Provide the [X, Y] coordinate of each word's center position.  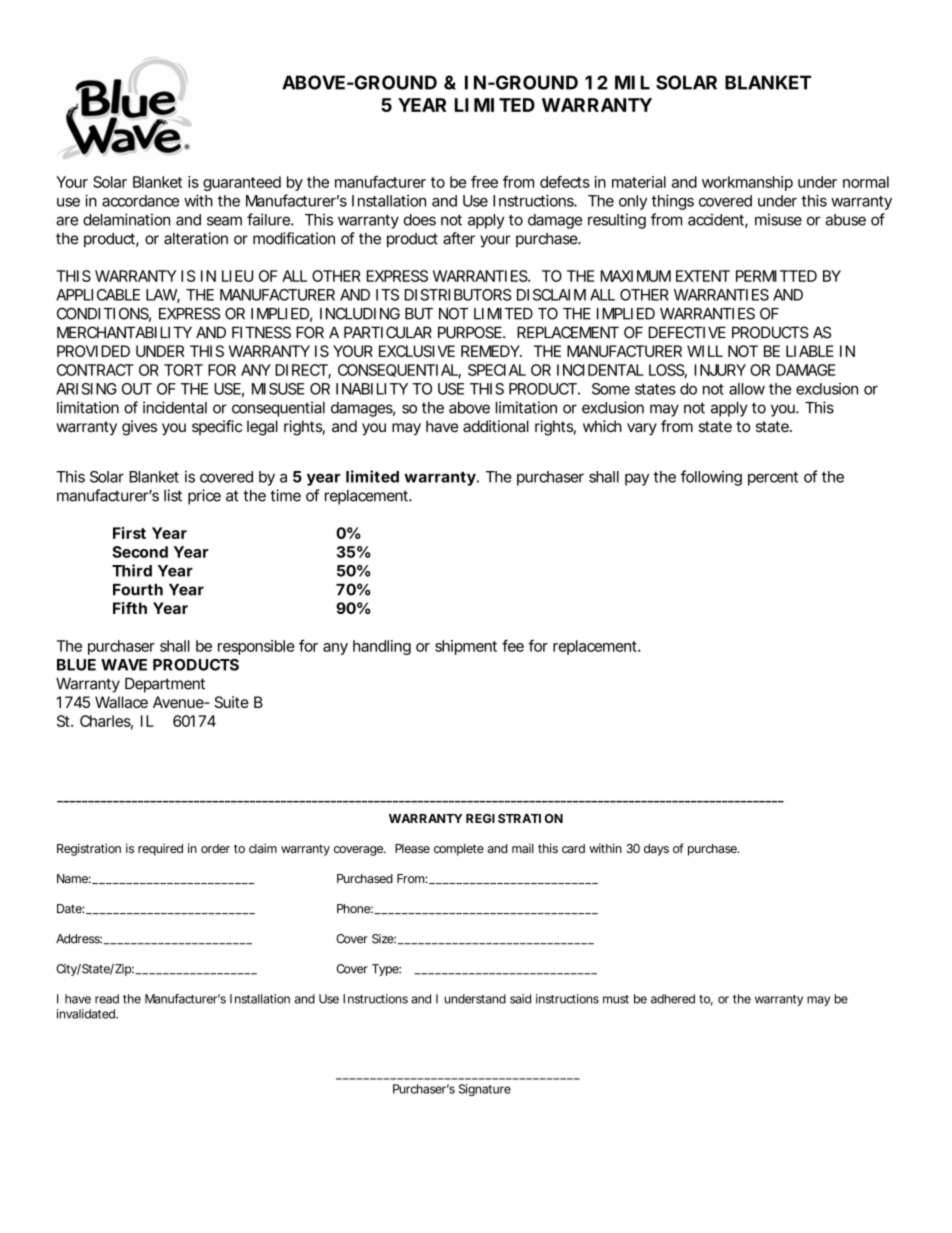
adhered [673, 999]
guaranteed [242, 183]
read [107, 999]
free [484, 182]
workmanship [747, 183]
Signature [485, 1090]
